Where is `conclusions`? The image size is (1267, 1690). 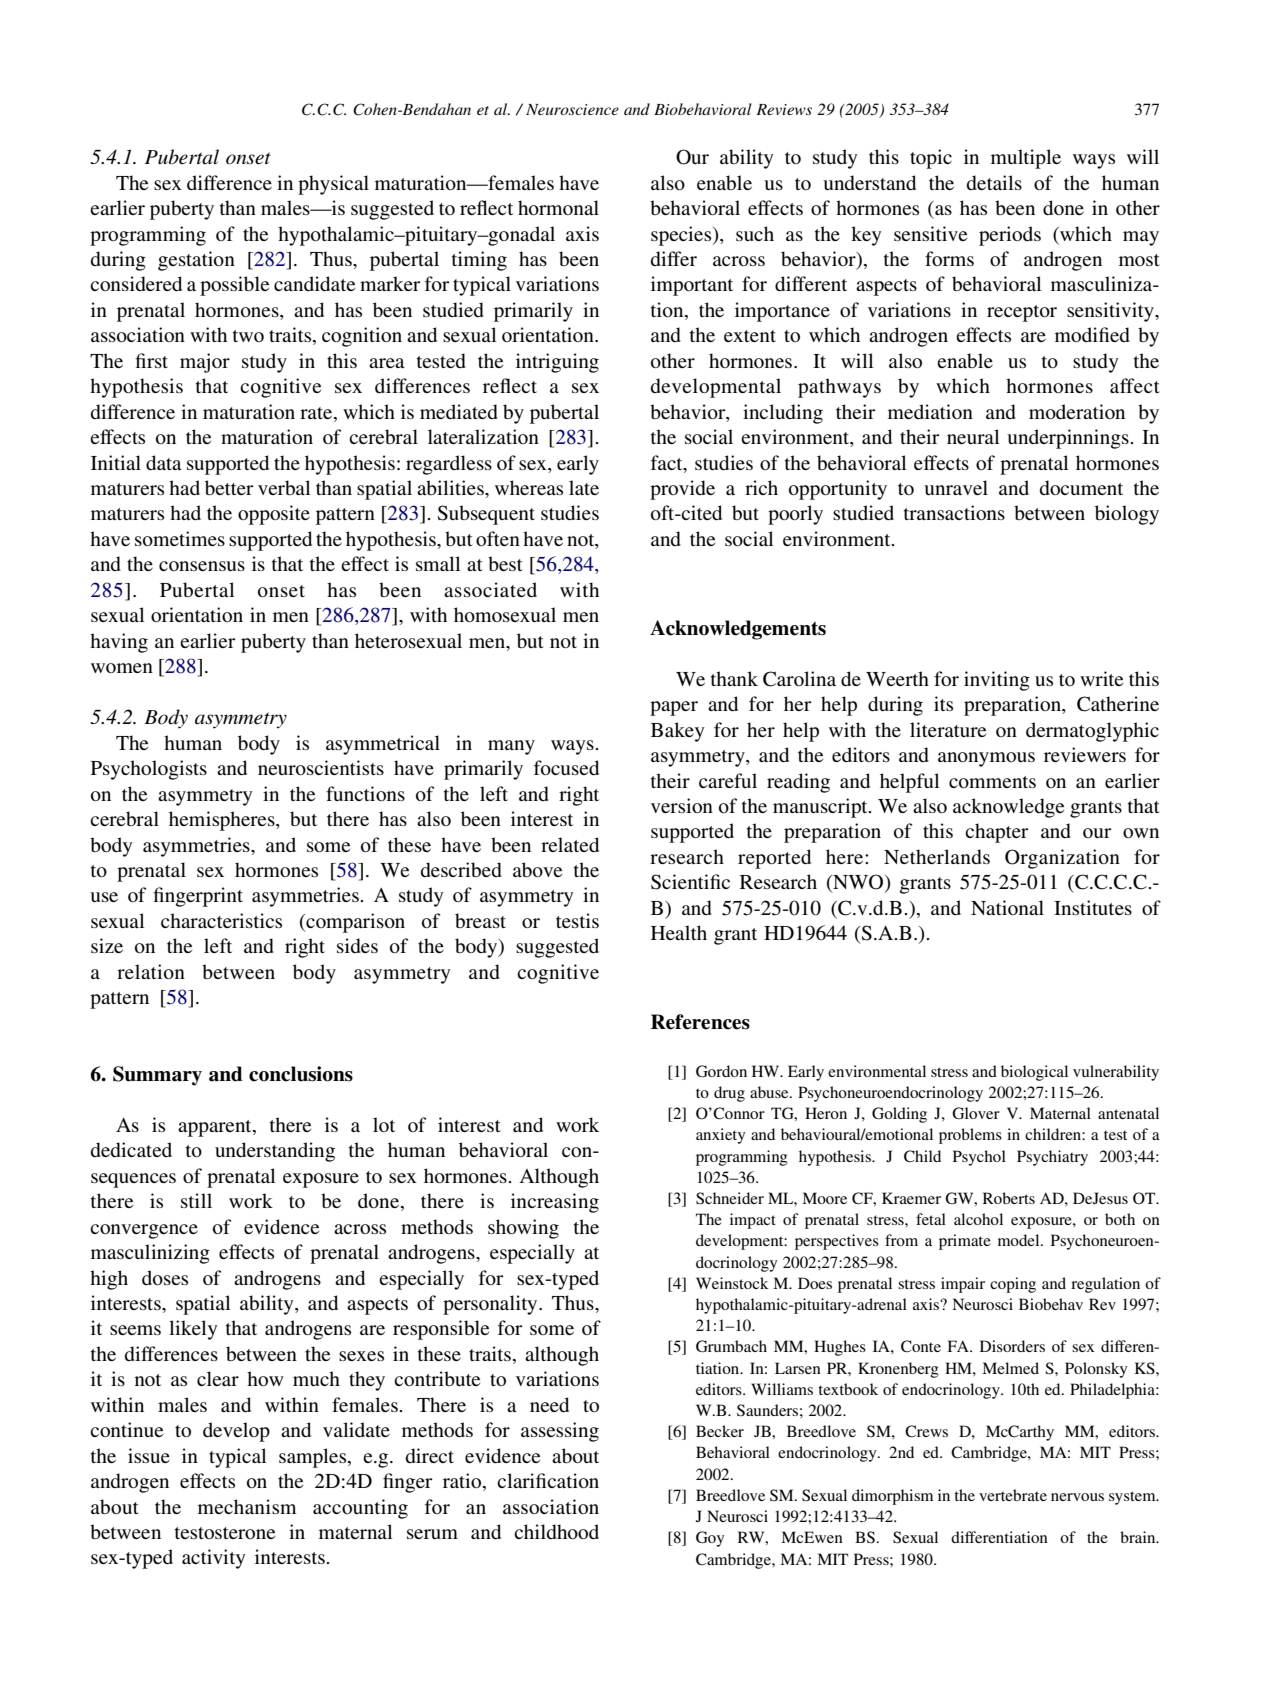
conclusions is located at coordinates (301, 1074).
